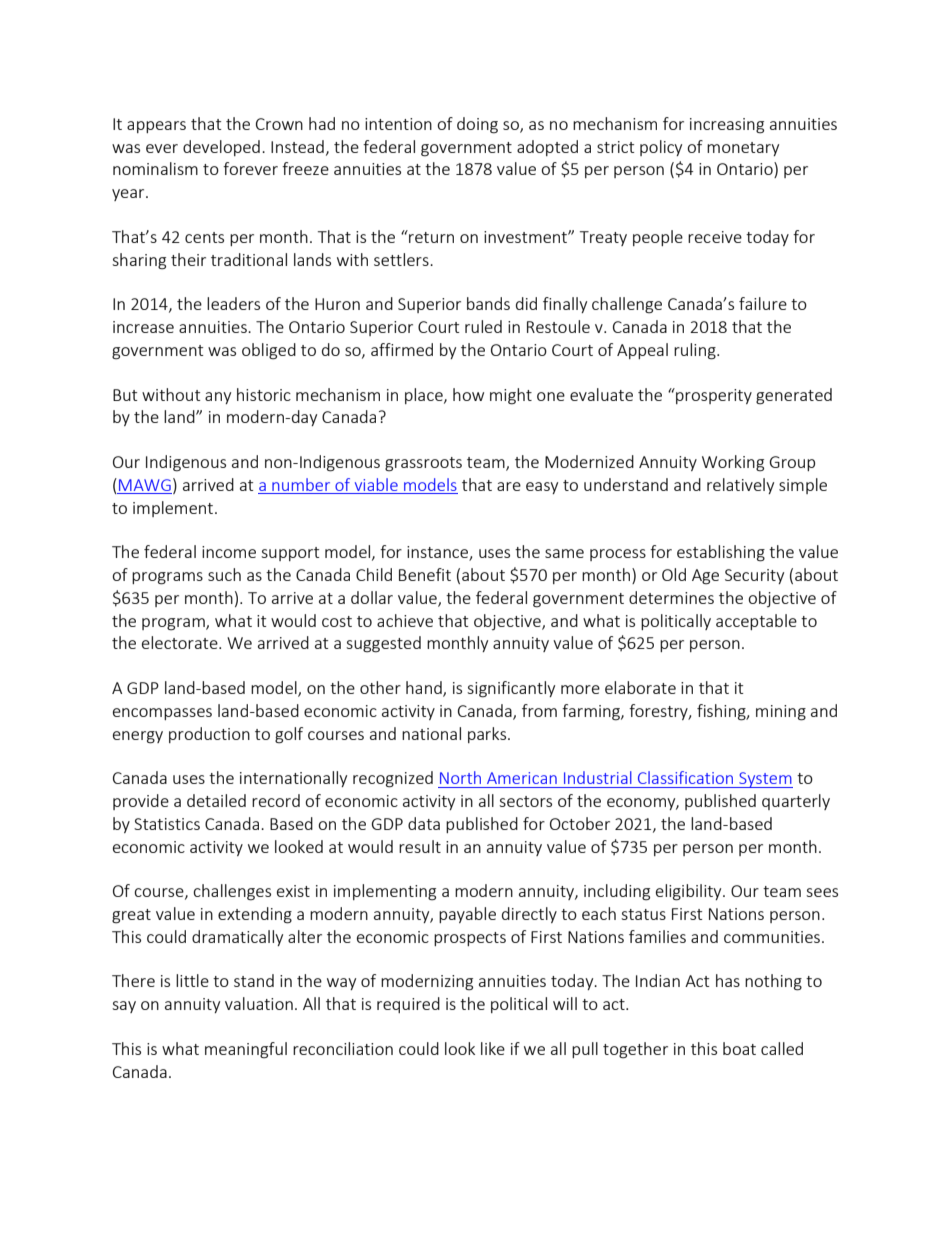 The image size is (952, 1233). What do you see at coordinates (246, 1050) in the screenshot?
I see `meaningful` at bounding box center [246, 1050].
